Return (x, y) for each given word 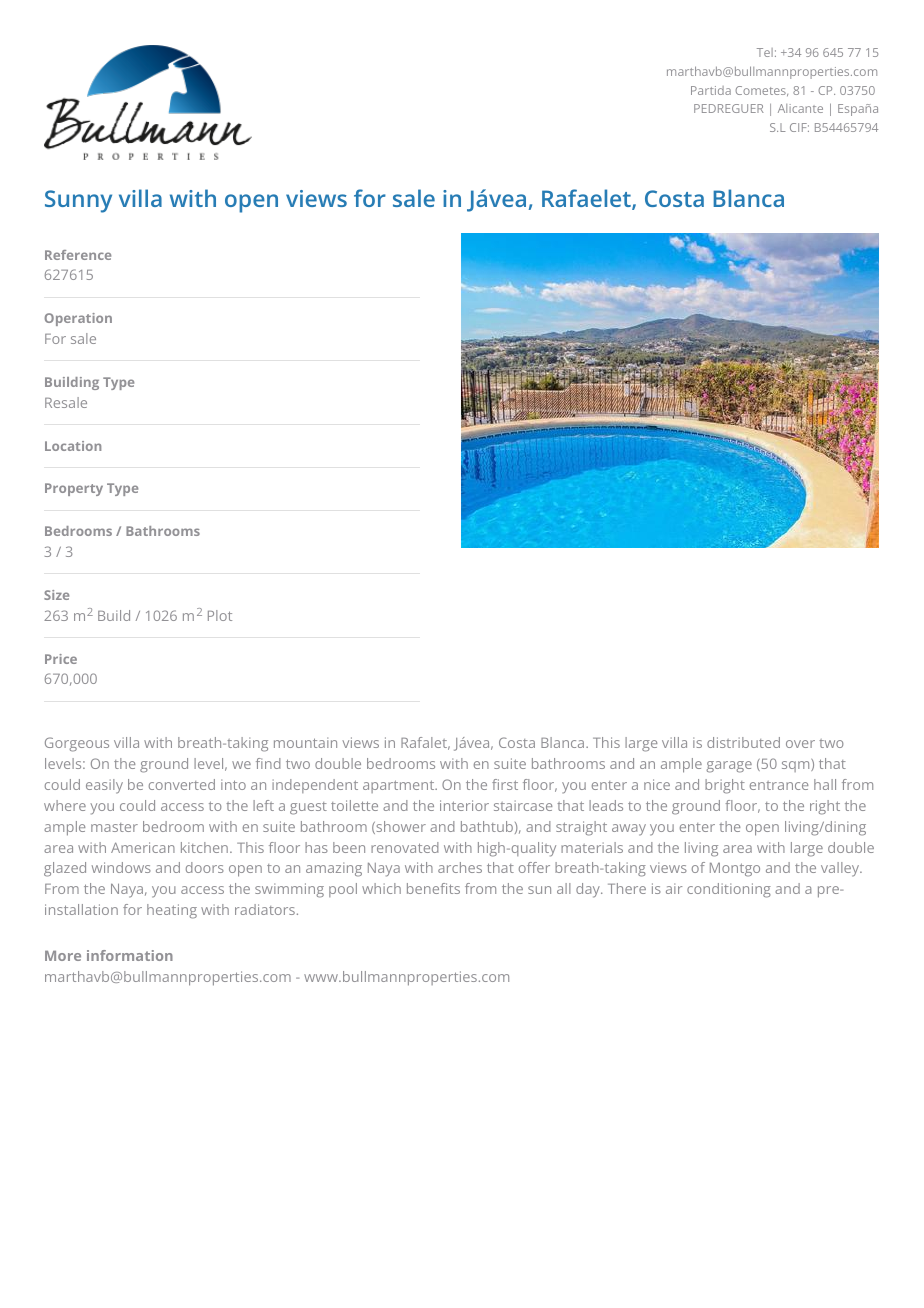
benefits (433, 888)
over (800, 744)
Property (74, 489)
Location (73, 446)
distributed (743, 742)
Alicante (800, 108)
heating (172, 911)
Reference (78, 255)
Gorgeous (77, 744)
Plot (220, 615)
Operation (78, 319)
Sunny (78, 201)
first (505, 784)
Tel (765, 52)
